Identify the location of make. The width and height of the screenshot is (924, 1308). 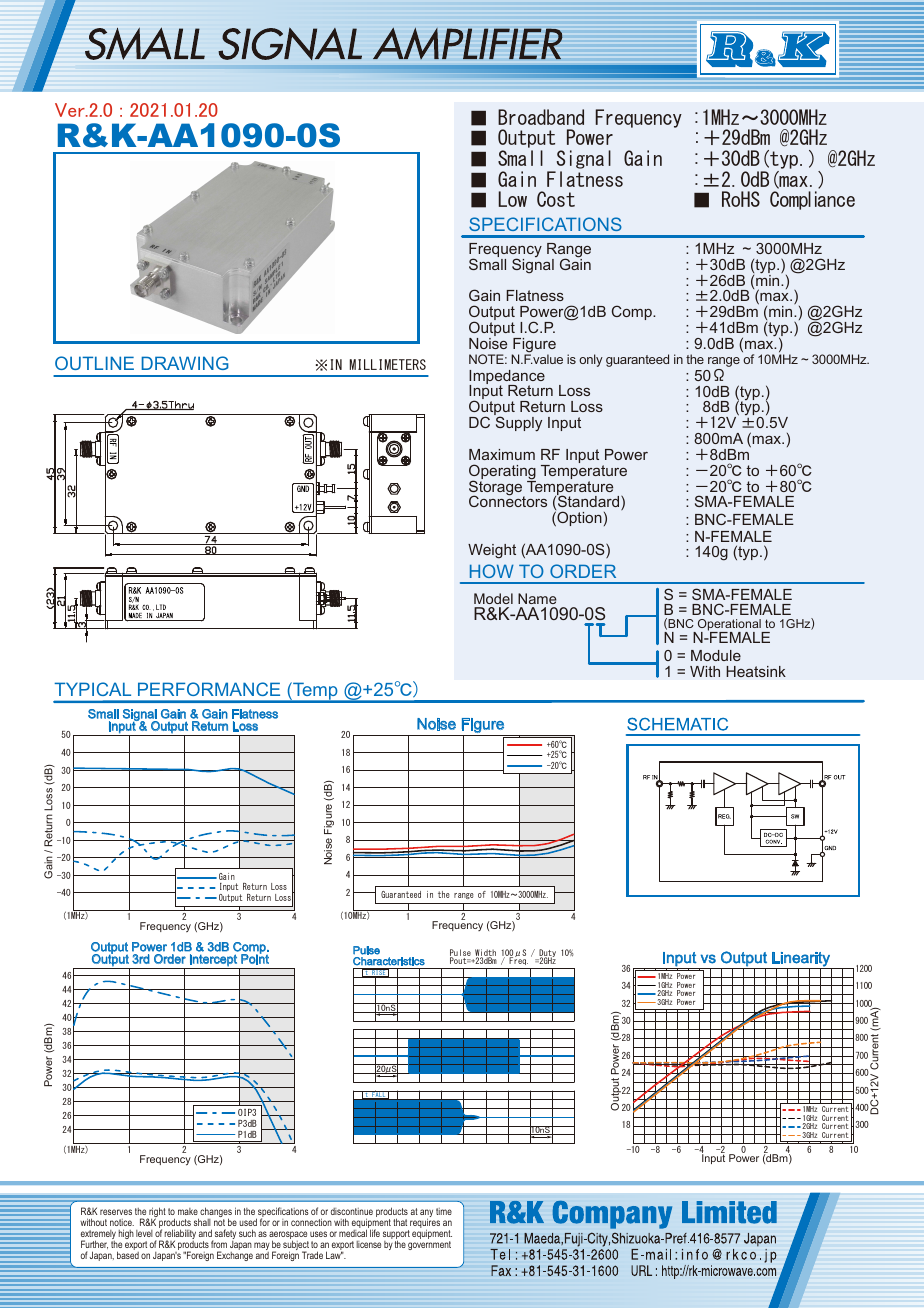
(188, 1213).
